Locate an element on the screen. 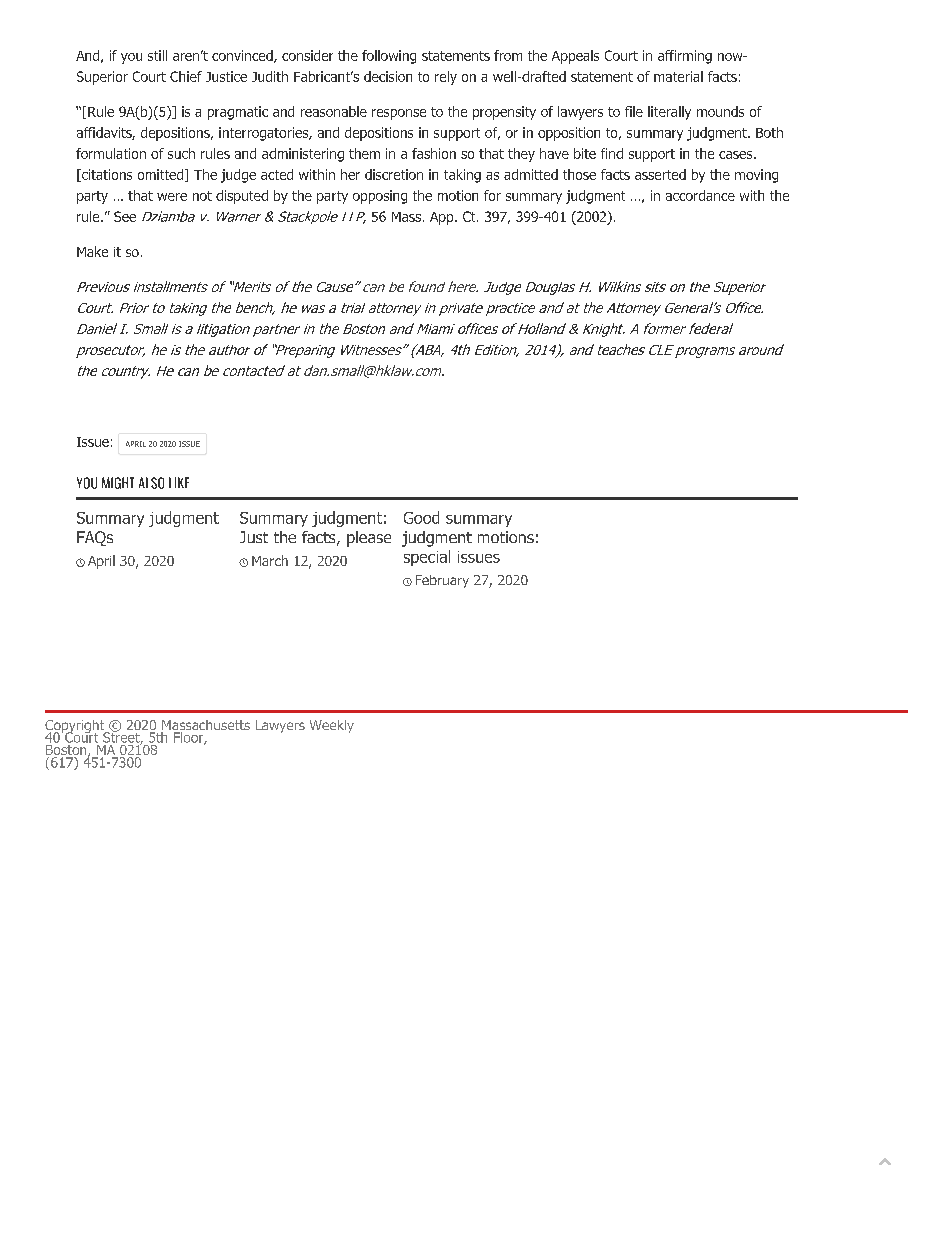  country is located at coordinates (126, 372).
